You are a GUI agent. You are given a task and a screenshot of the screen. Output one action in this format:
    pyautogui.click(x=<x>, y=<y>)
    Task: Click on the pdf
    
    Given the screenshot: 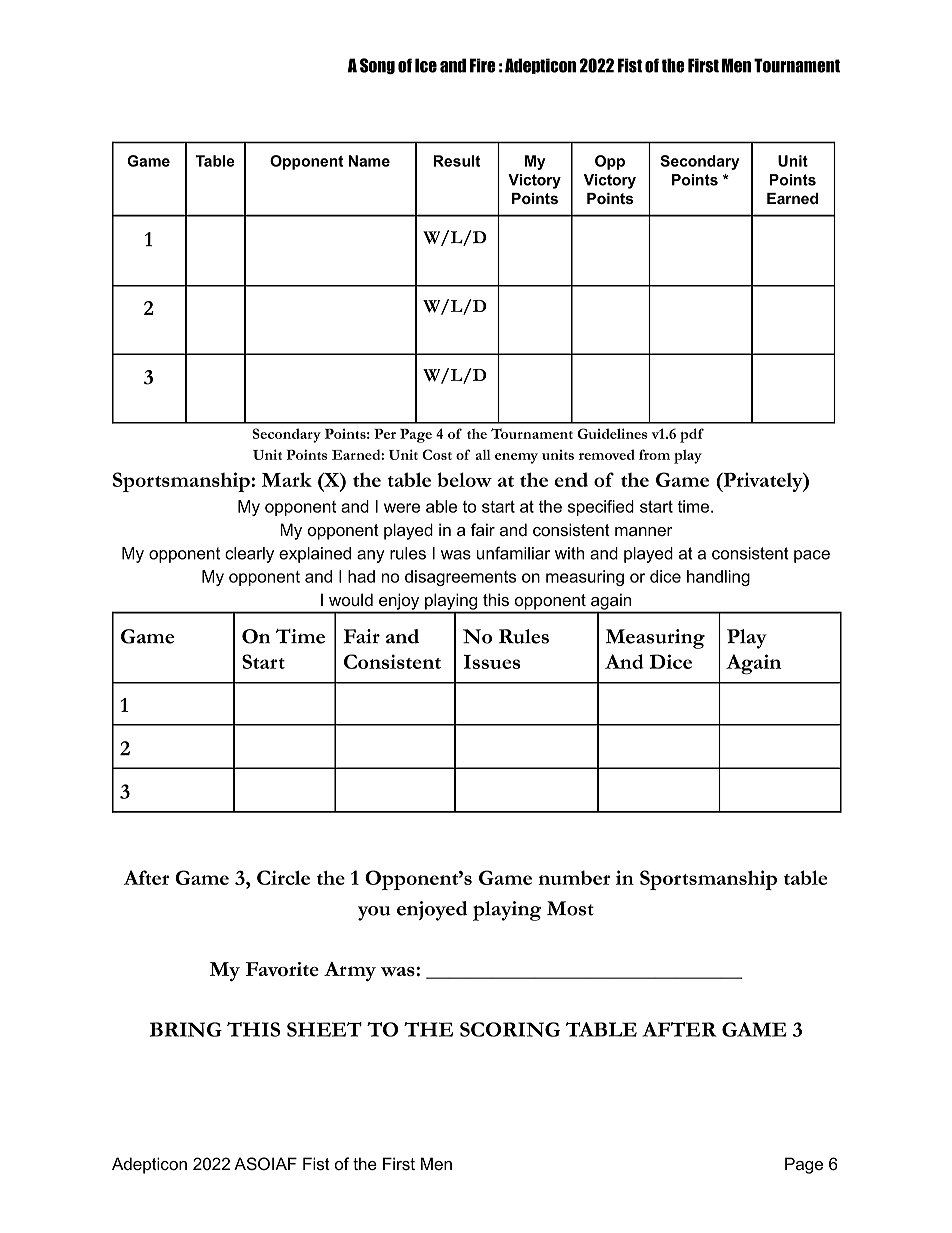 What is the action you would take?
    pyautogui.click(x=692, y=435)
